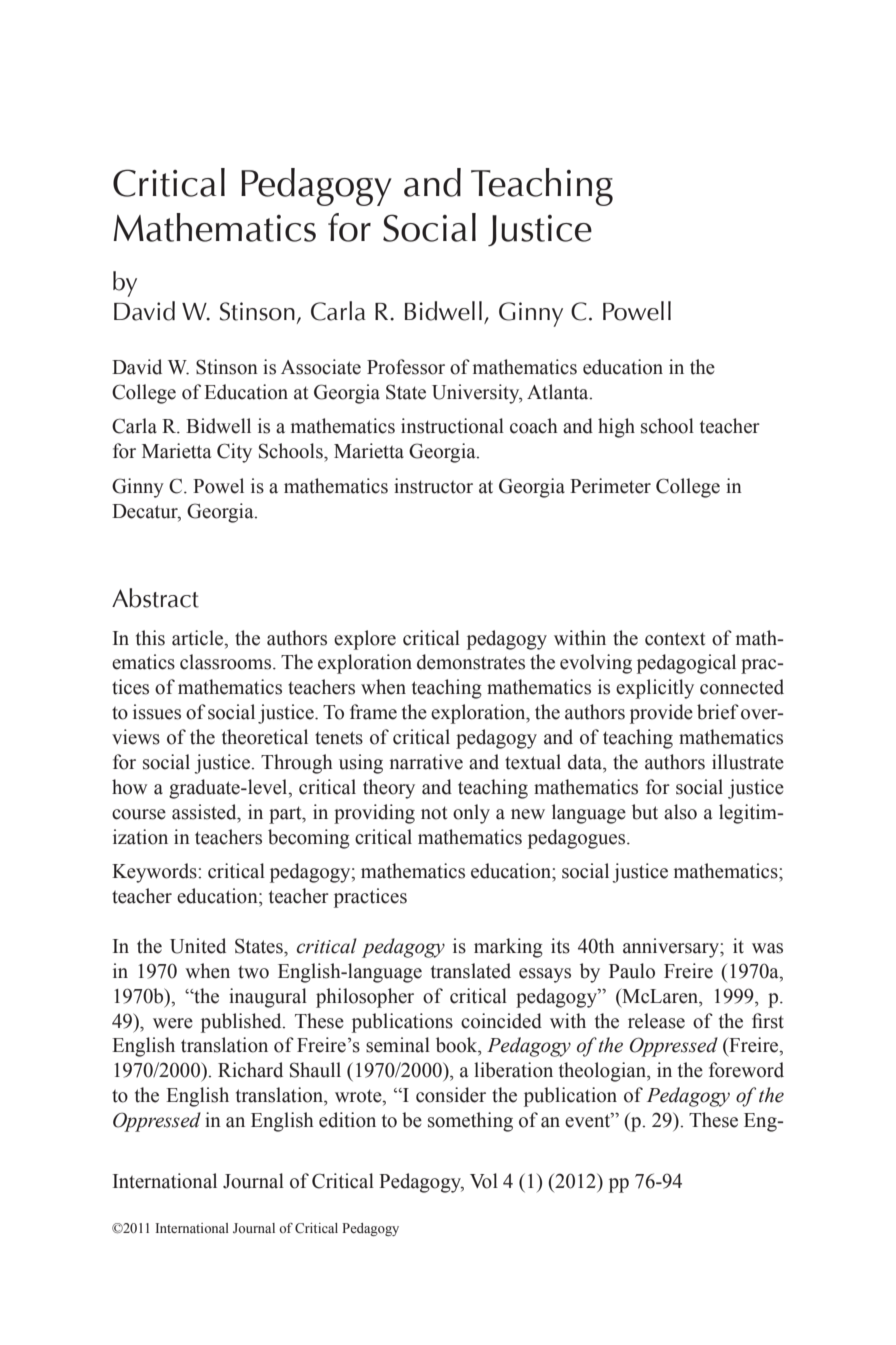 The width and height of the screenshot is (896, 1345). I want to click on high, so click(616, 428).
